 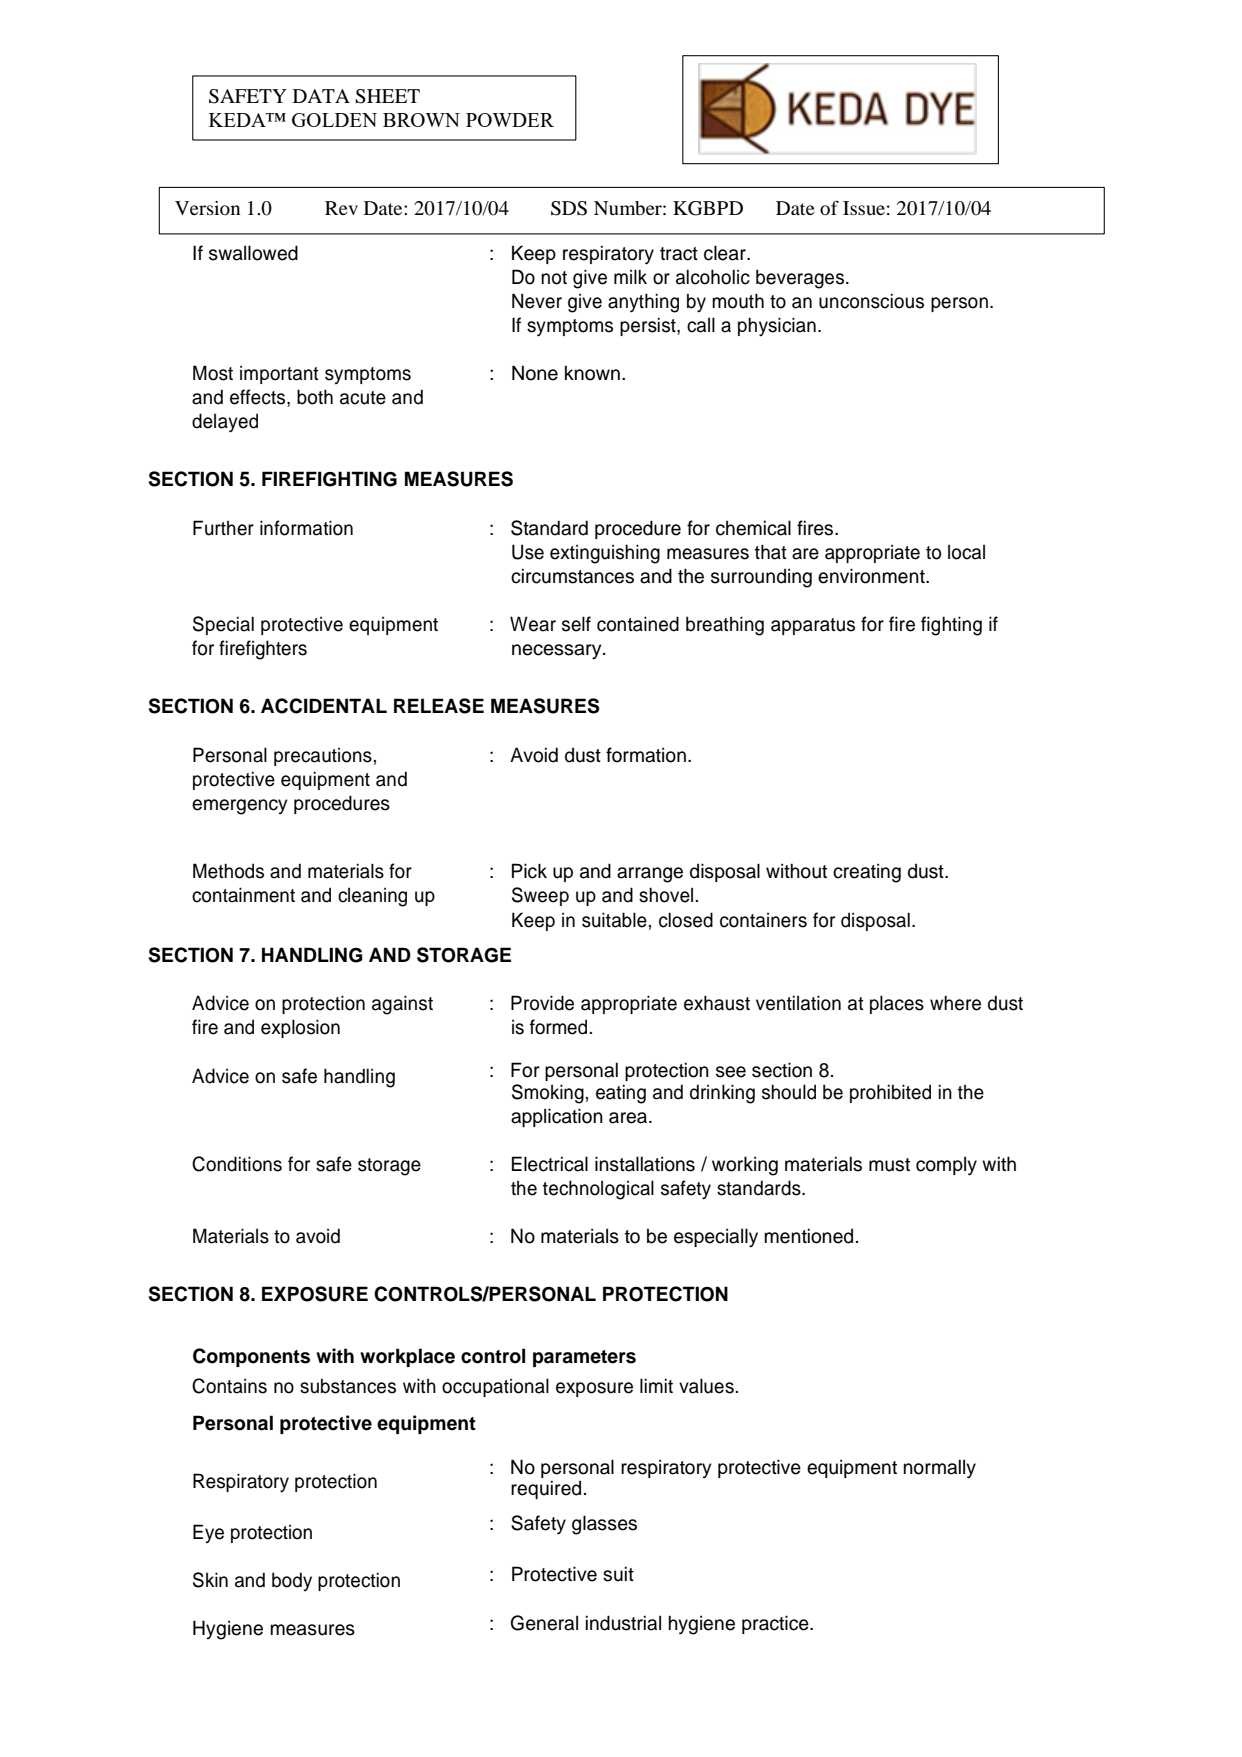 I want to click on Conditions, so click(x=237, y=1164).
